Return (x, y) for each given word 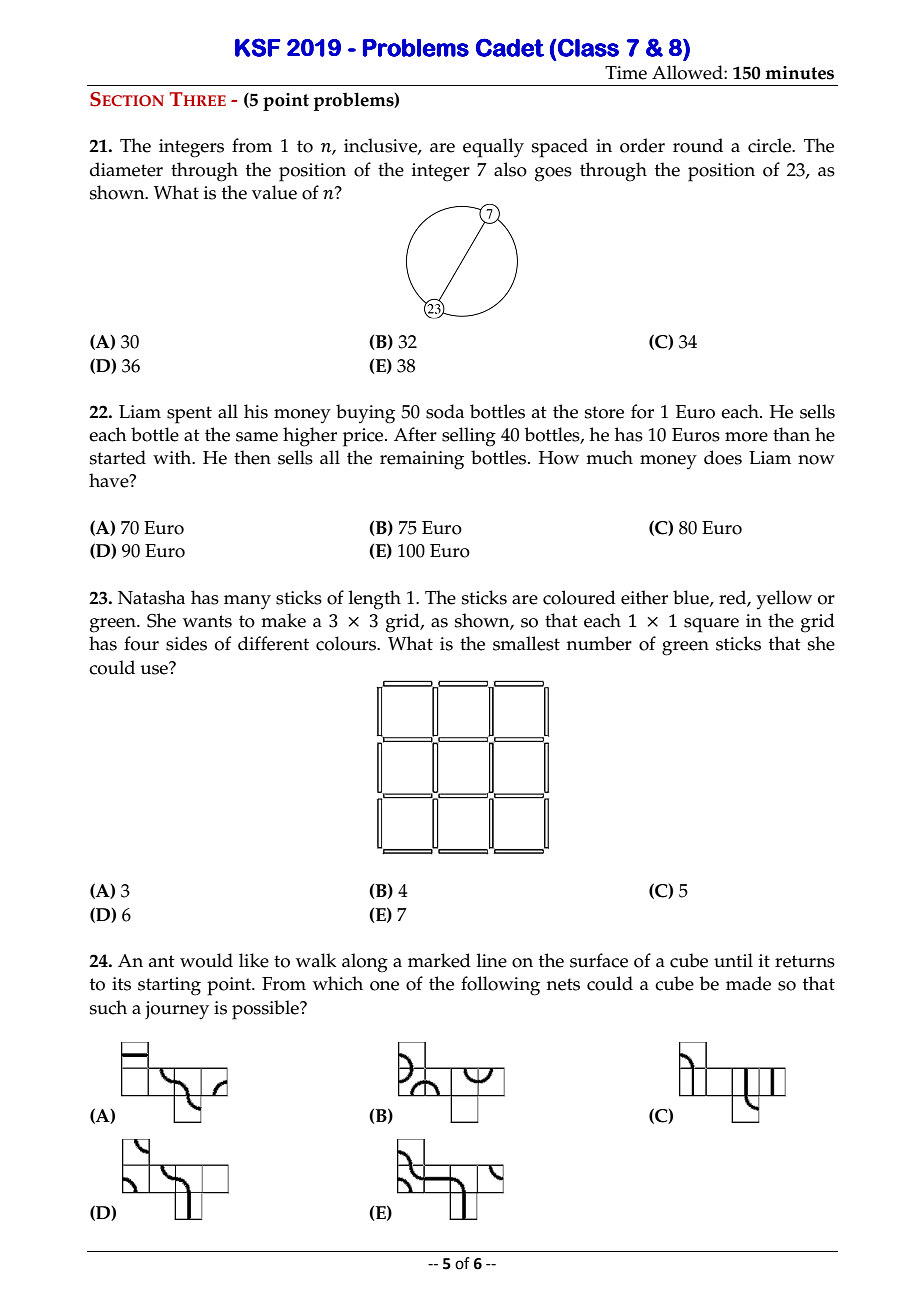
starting (169, 986)
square (711, 625)
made (748, 983)
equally (493, 148)
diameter (126, 169)
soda (445, 411)
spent (189, 415)
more (746, 437)
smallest (526, 643)
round (698, 145)
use (155, 668)
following (500, 986)
